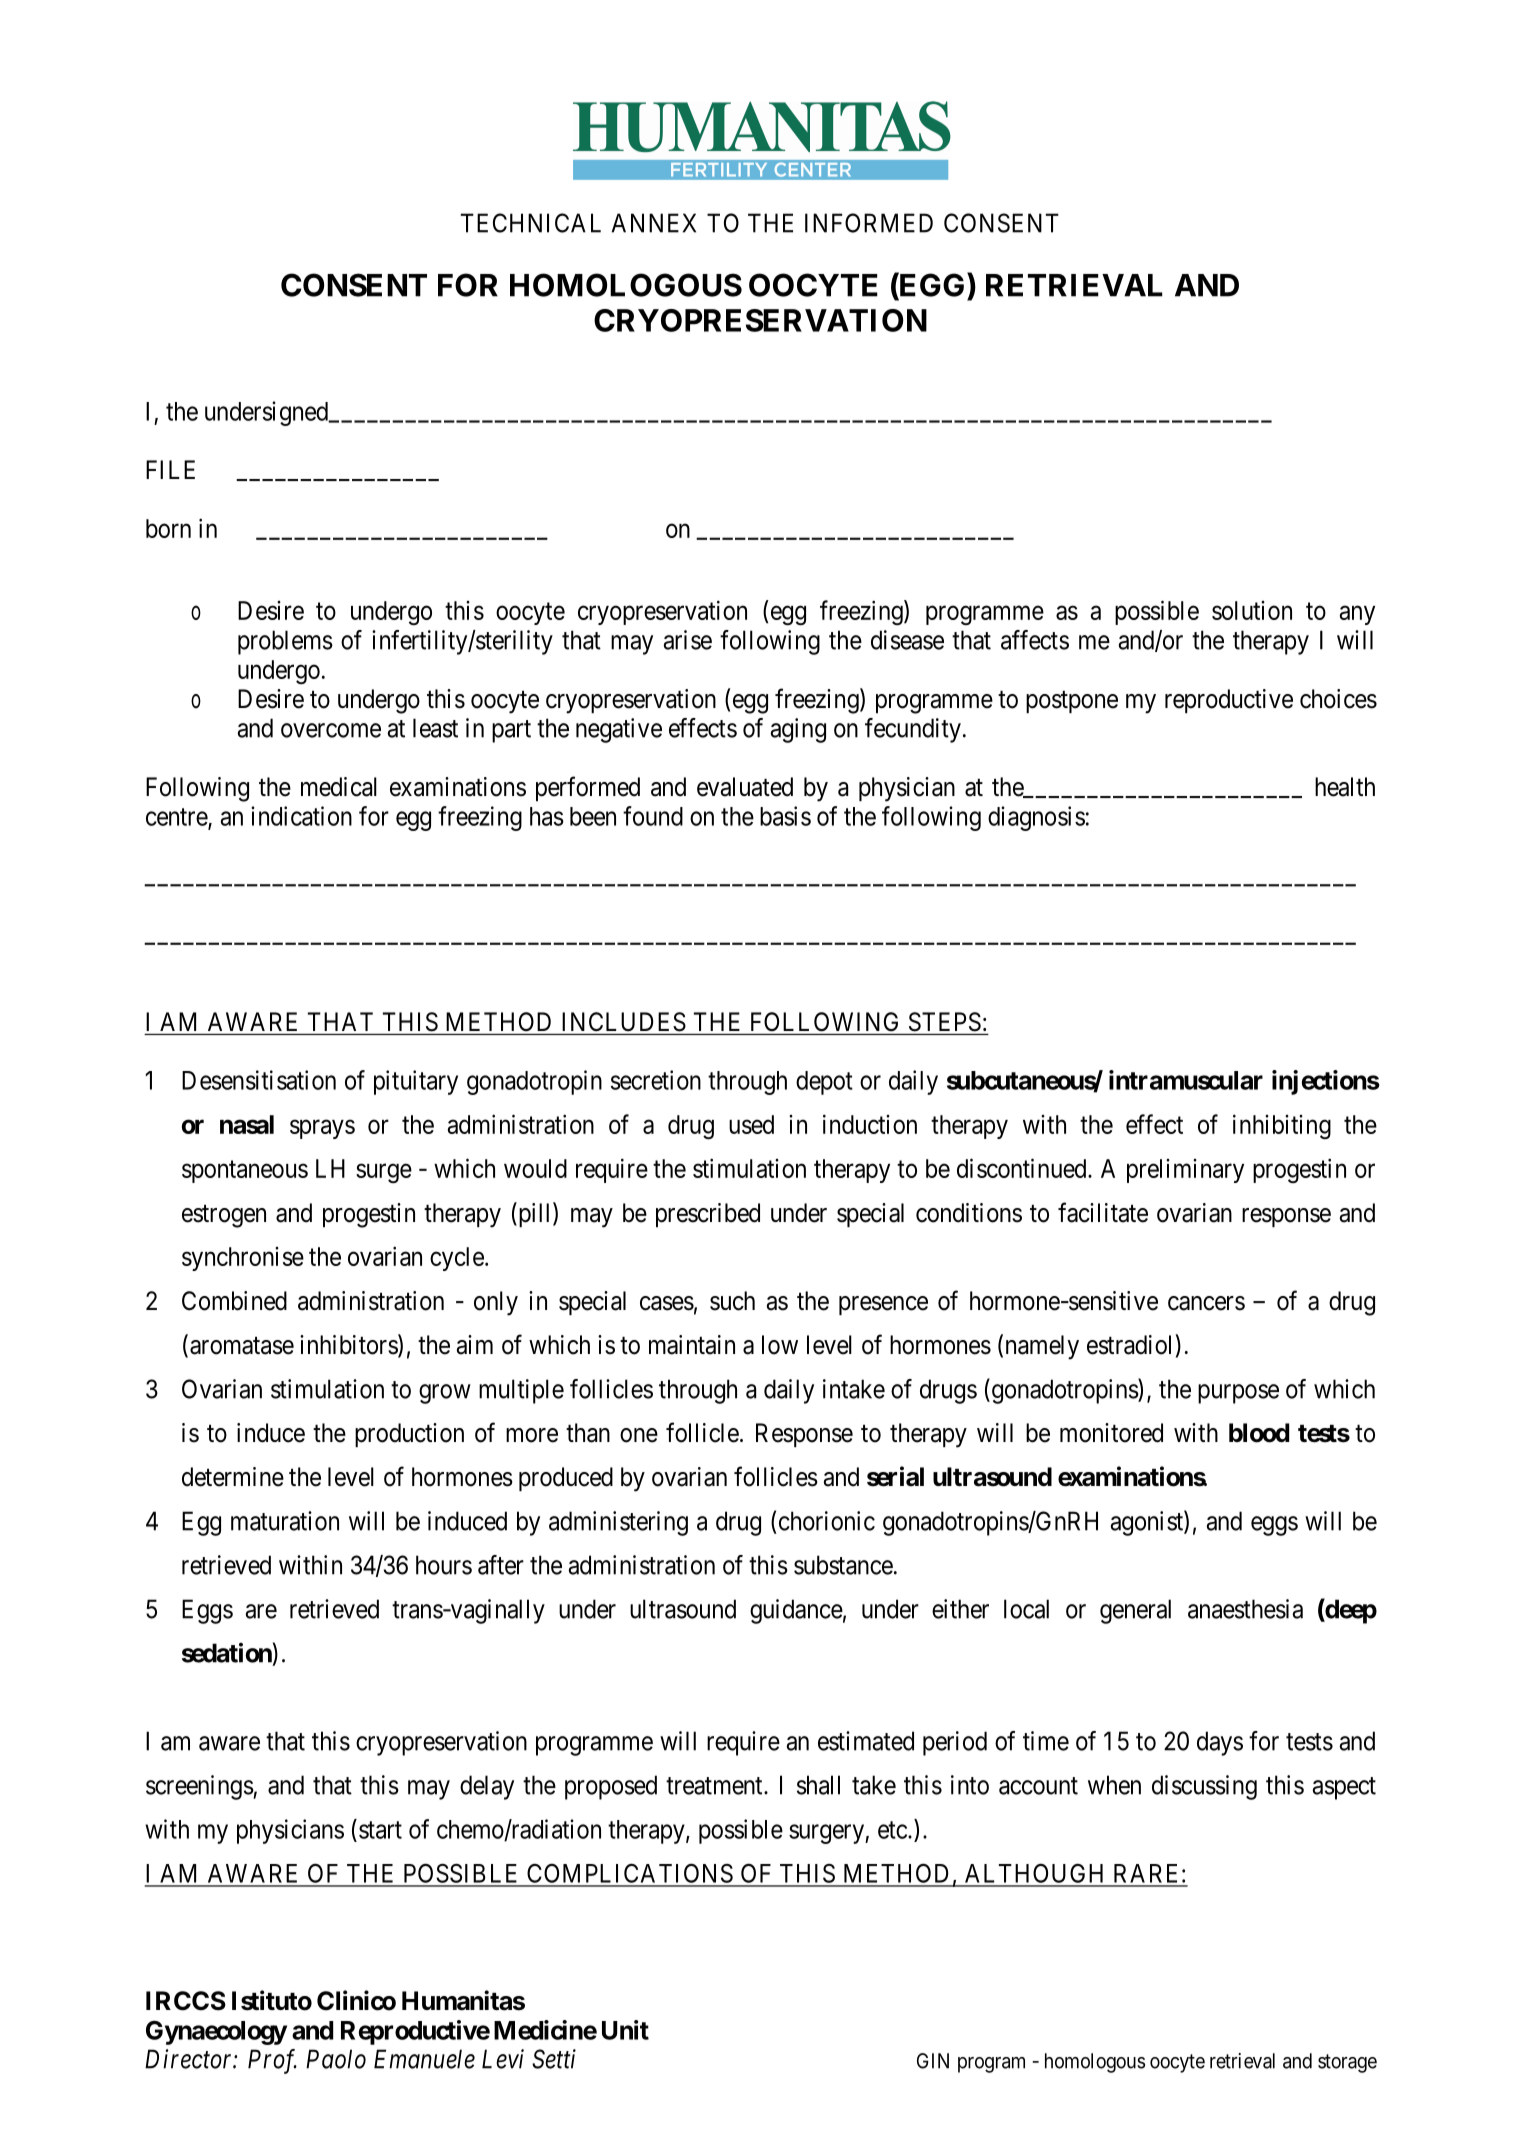  What do you see at coordinates (531, 223) in the document?
I see `TECHNICAL` at bounding box center [531, 223].
